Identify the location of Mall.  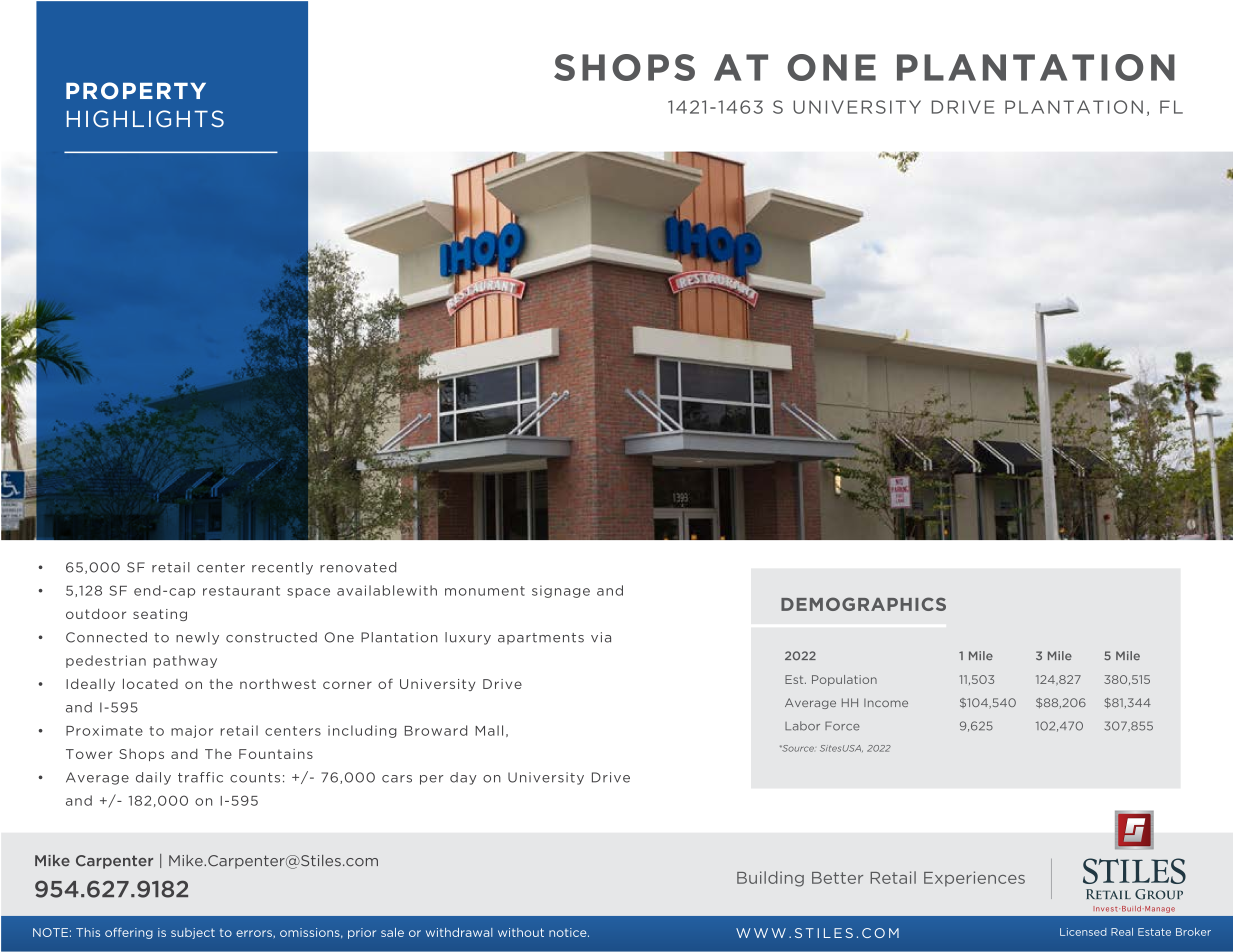
(489, 730).
